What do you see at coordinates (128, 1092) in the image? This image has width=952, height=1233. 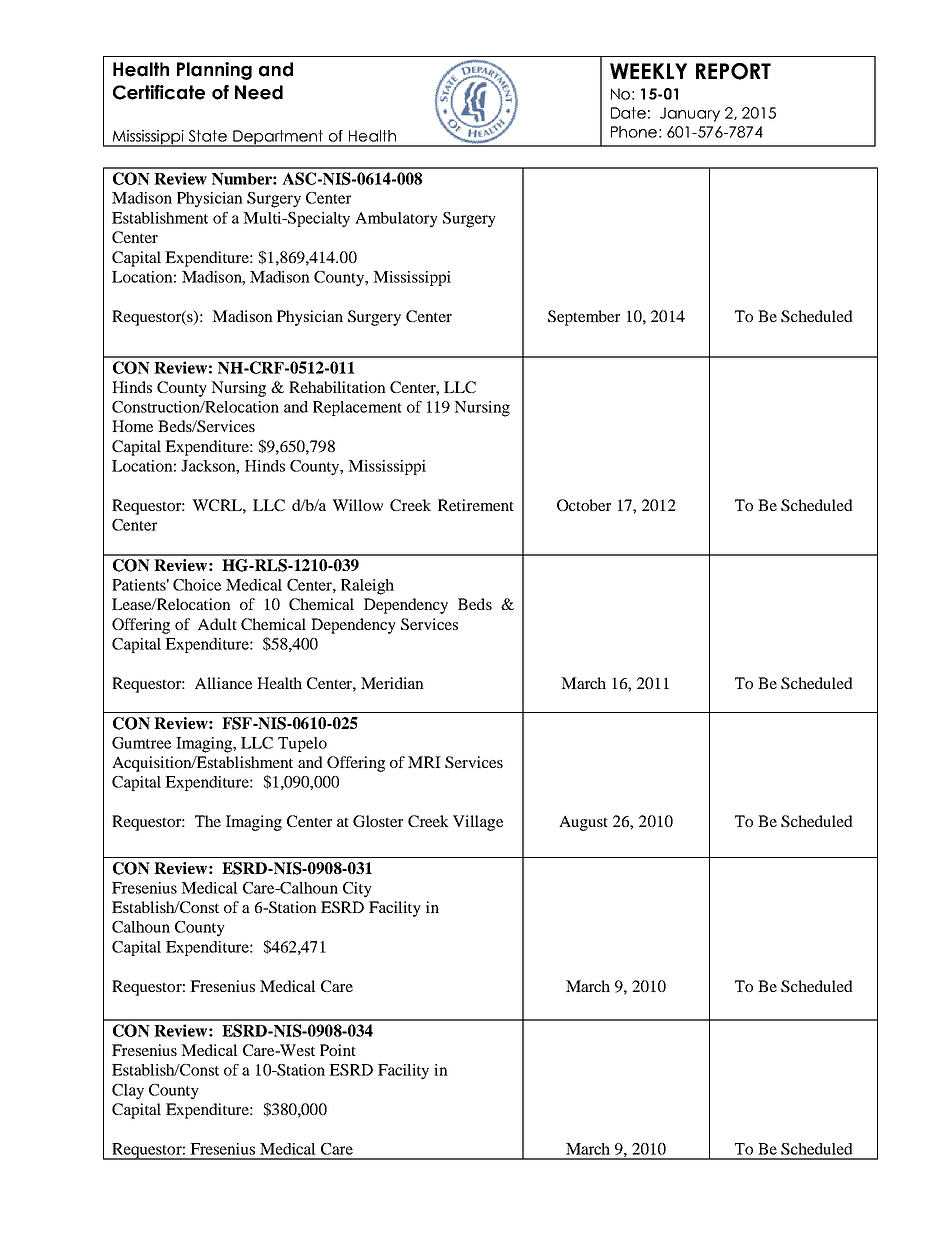 I see `Clay` at bounding box center [128, 1092].
